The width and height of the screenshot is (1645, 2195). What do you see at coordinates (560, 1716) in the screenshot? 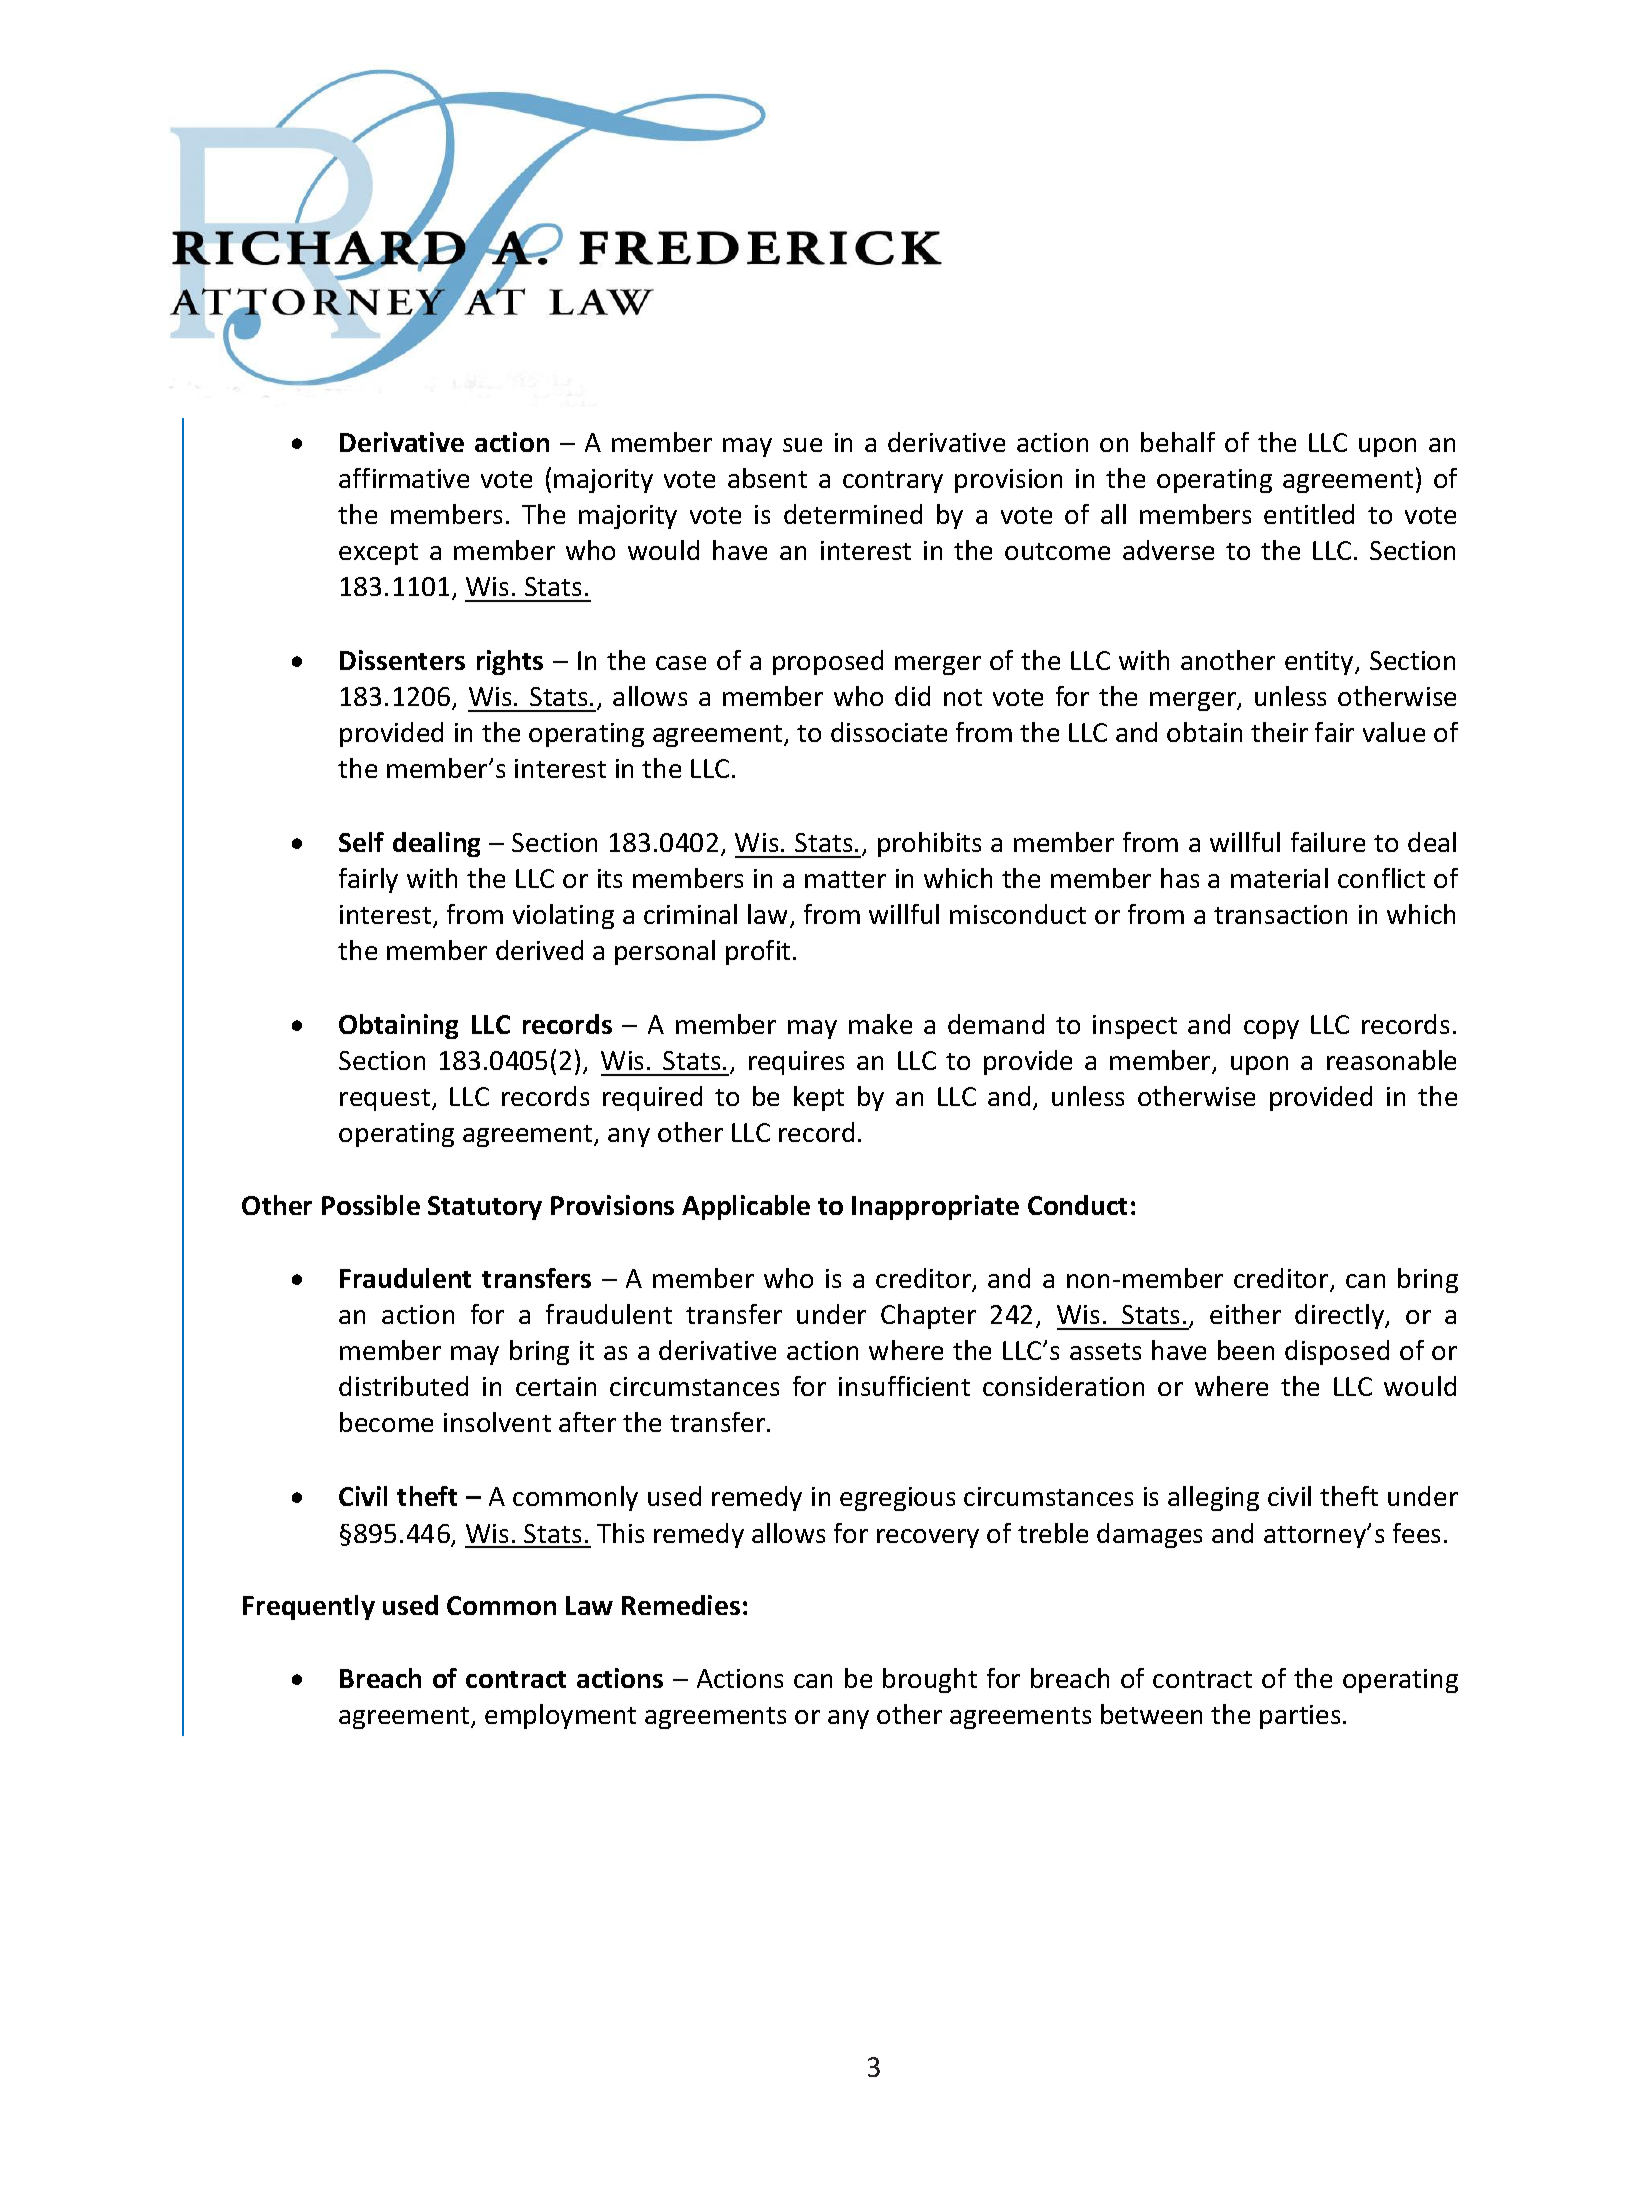
I see `employment` at bounding box center [560, 1716].
